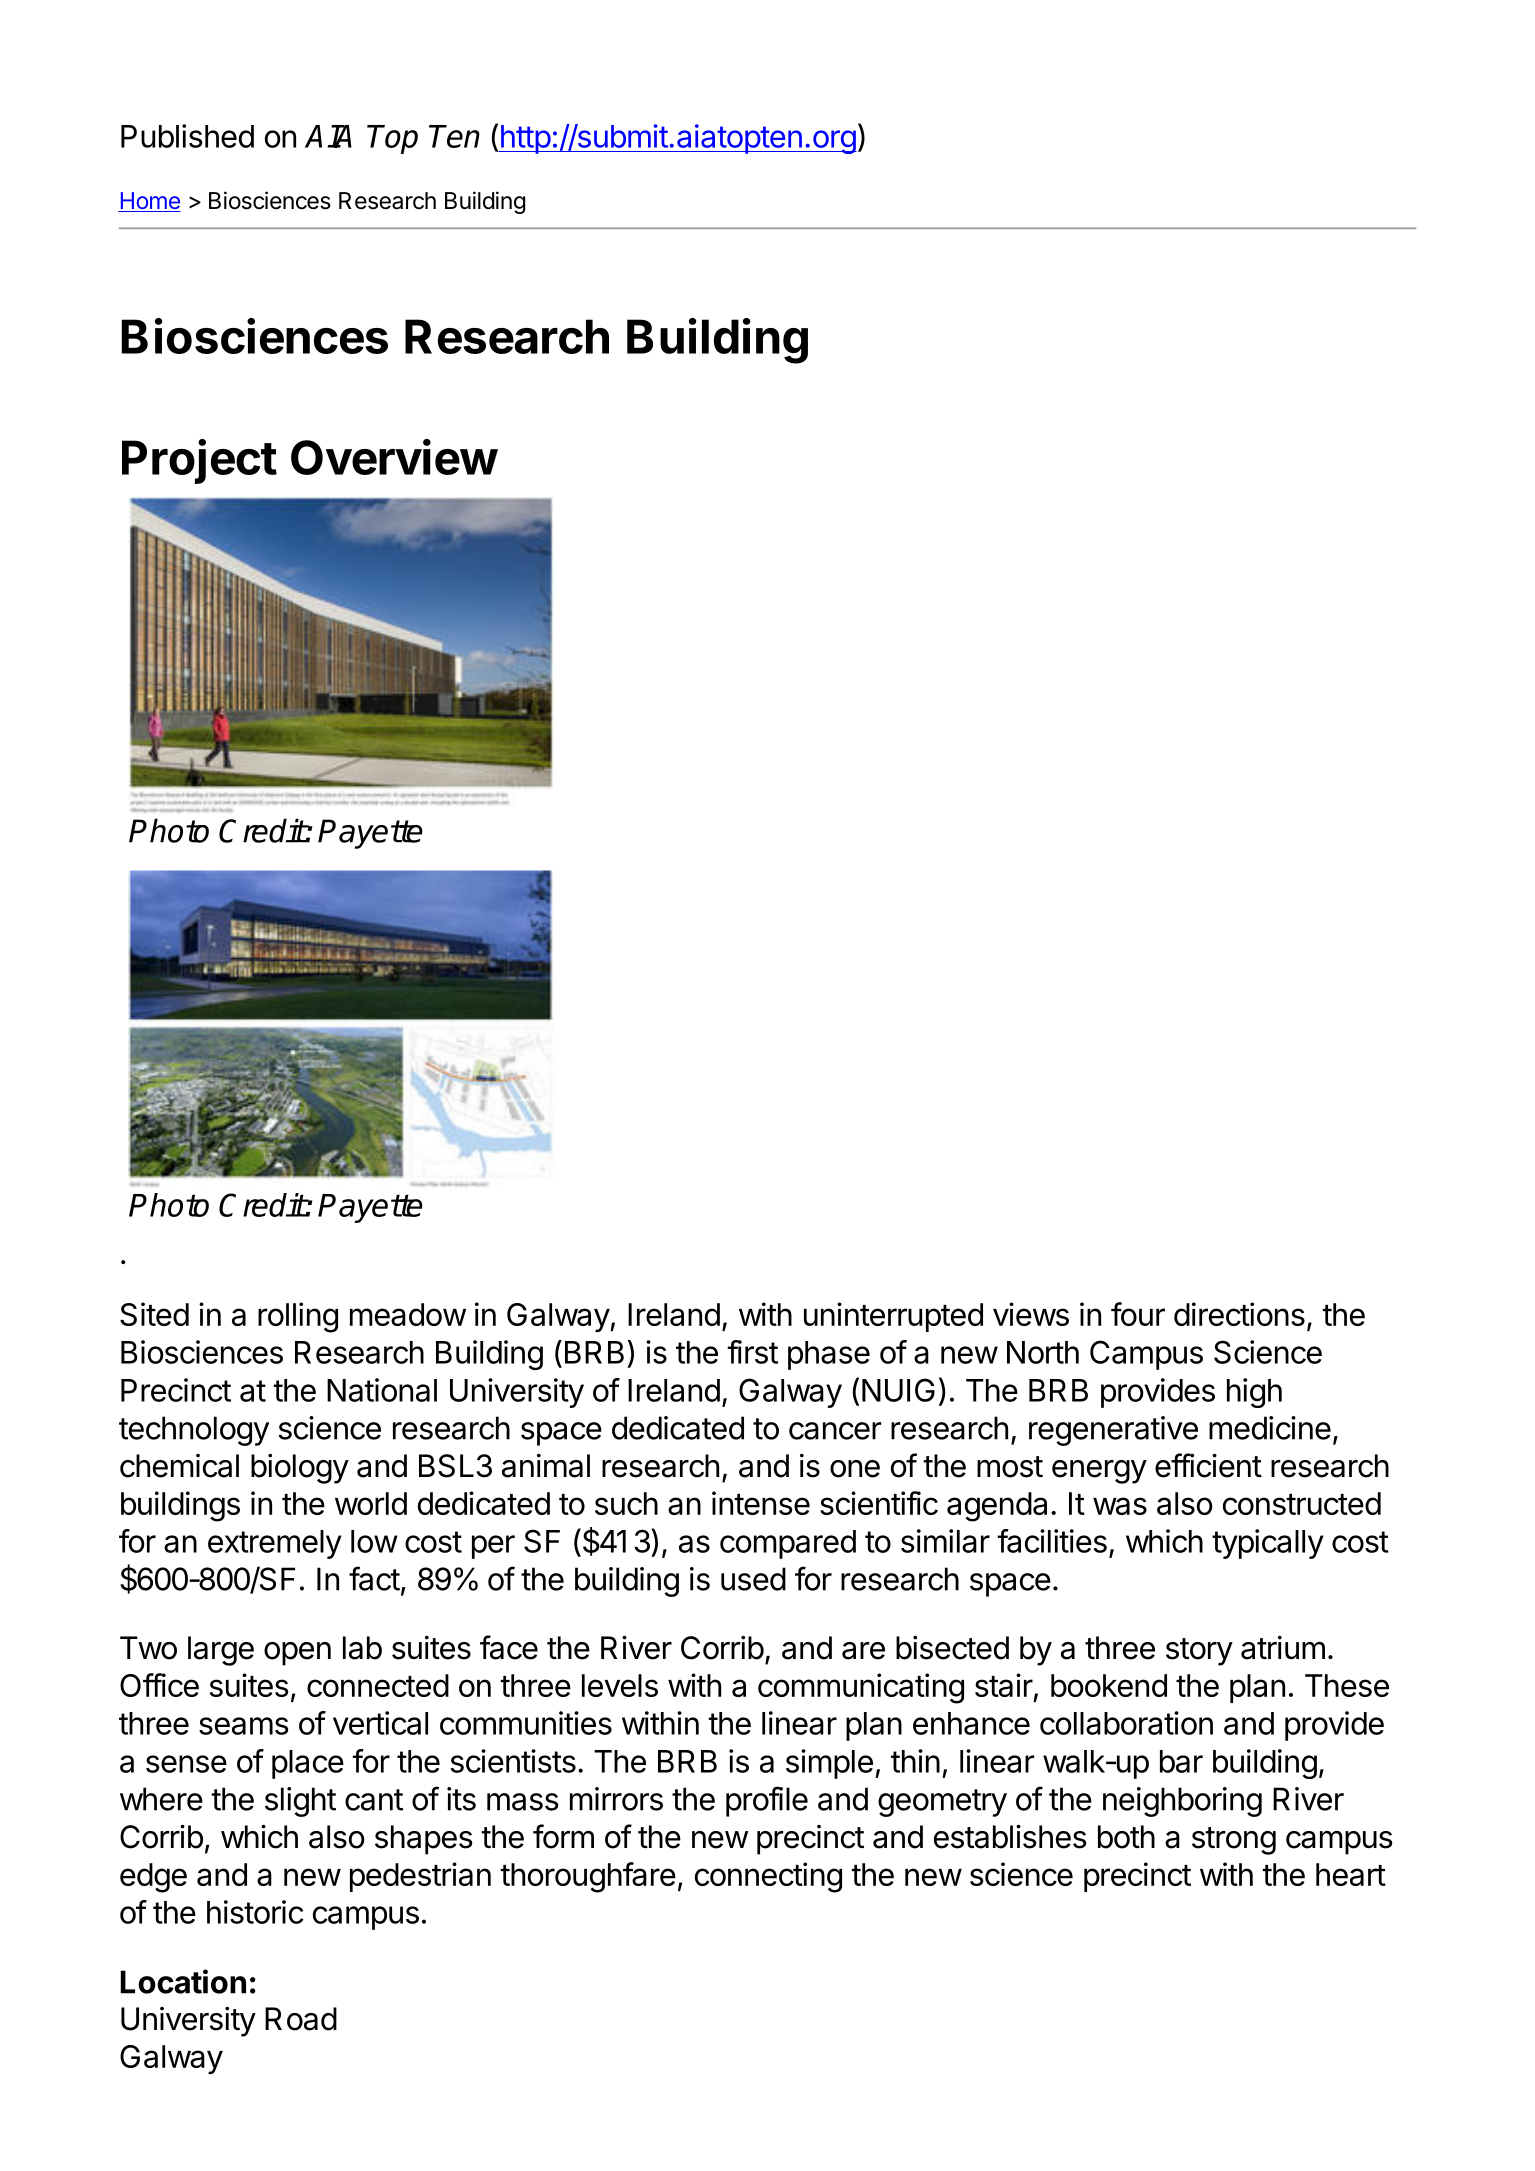 The width and height of the image is (1535, 2171). Describe the element at coordinates (1234, 1841) in the image. I see `strong` at that location.
